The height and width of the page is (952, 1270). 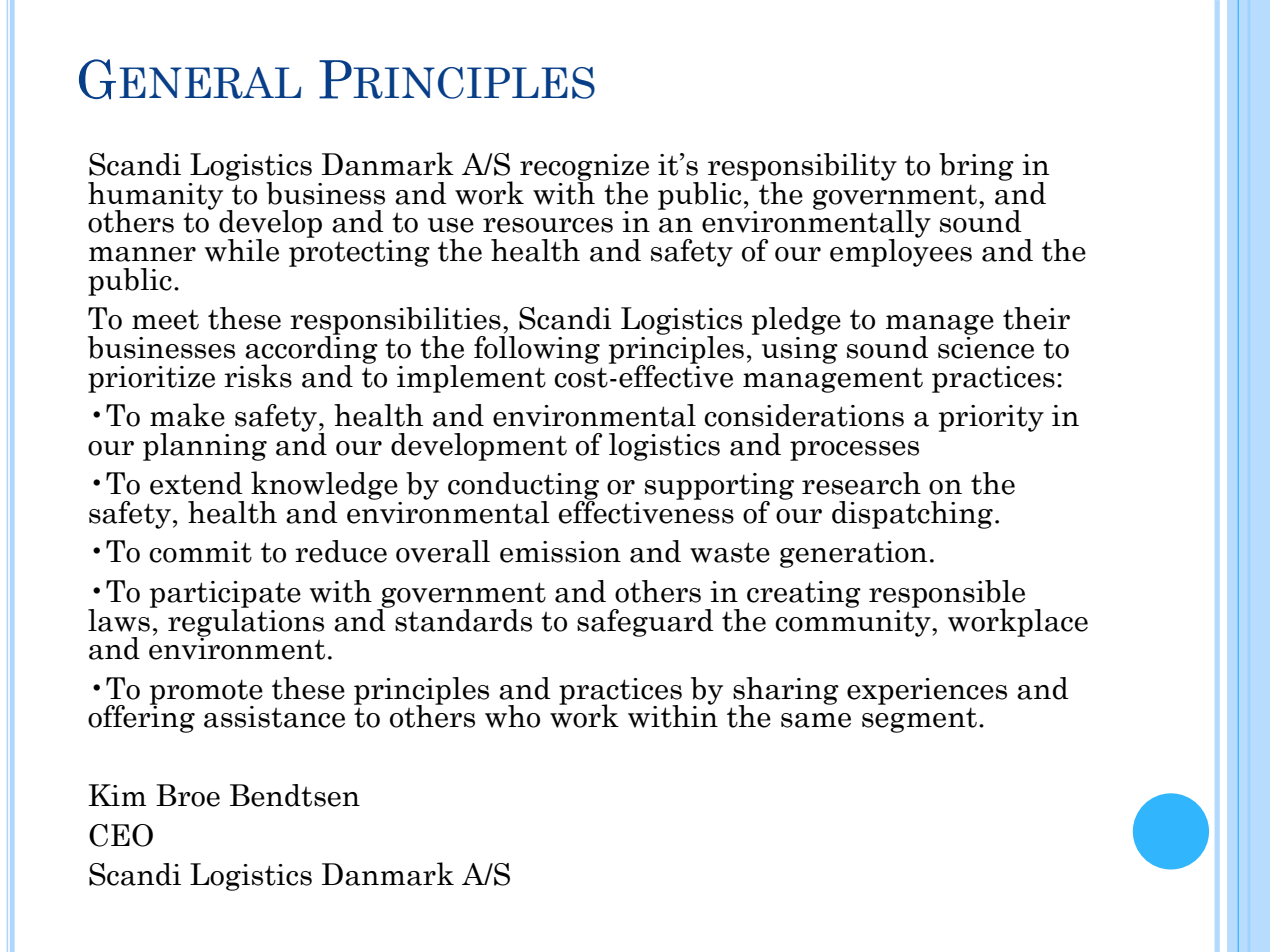 I want to click on bring, so click(x=976, y=167).
